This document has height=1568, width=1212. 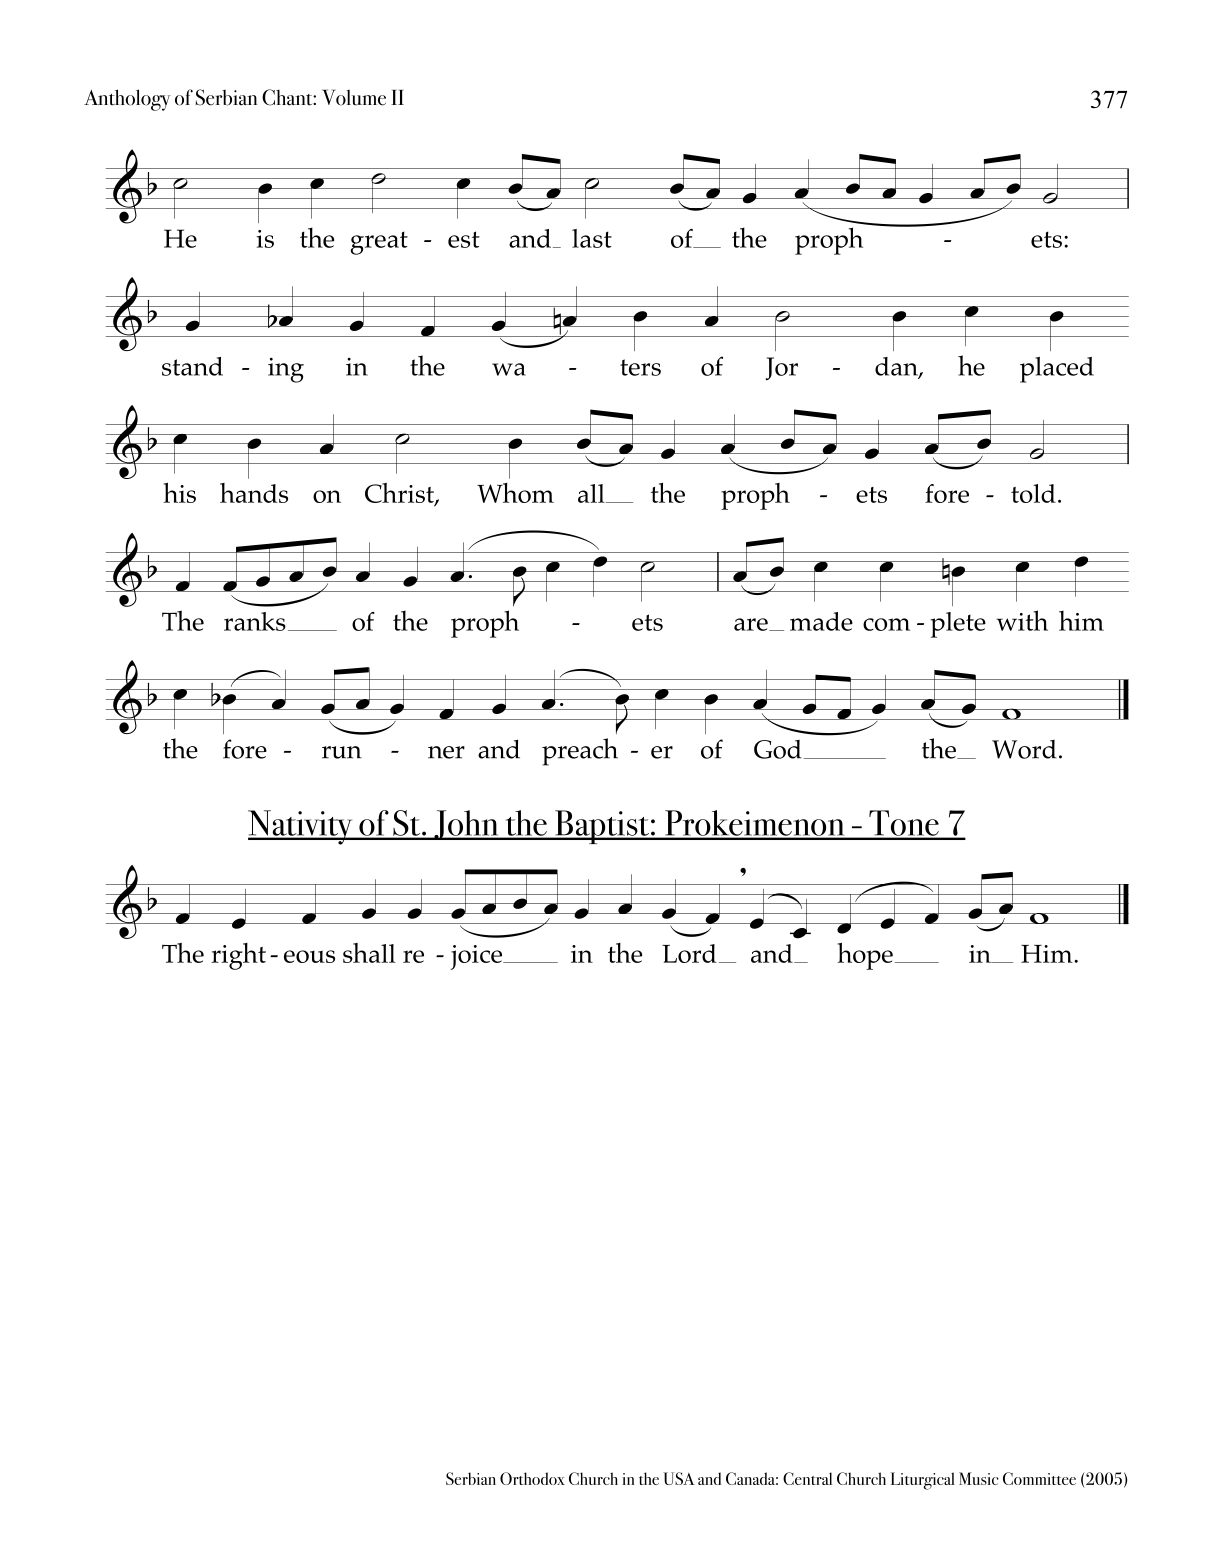 What do you see at coordinates (592, 238) in the document?
I see `last` at bounding box center [592, 238].
